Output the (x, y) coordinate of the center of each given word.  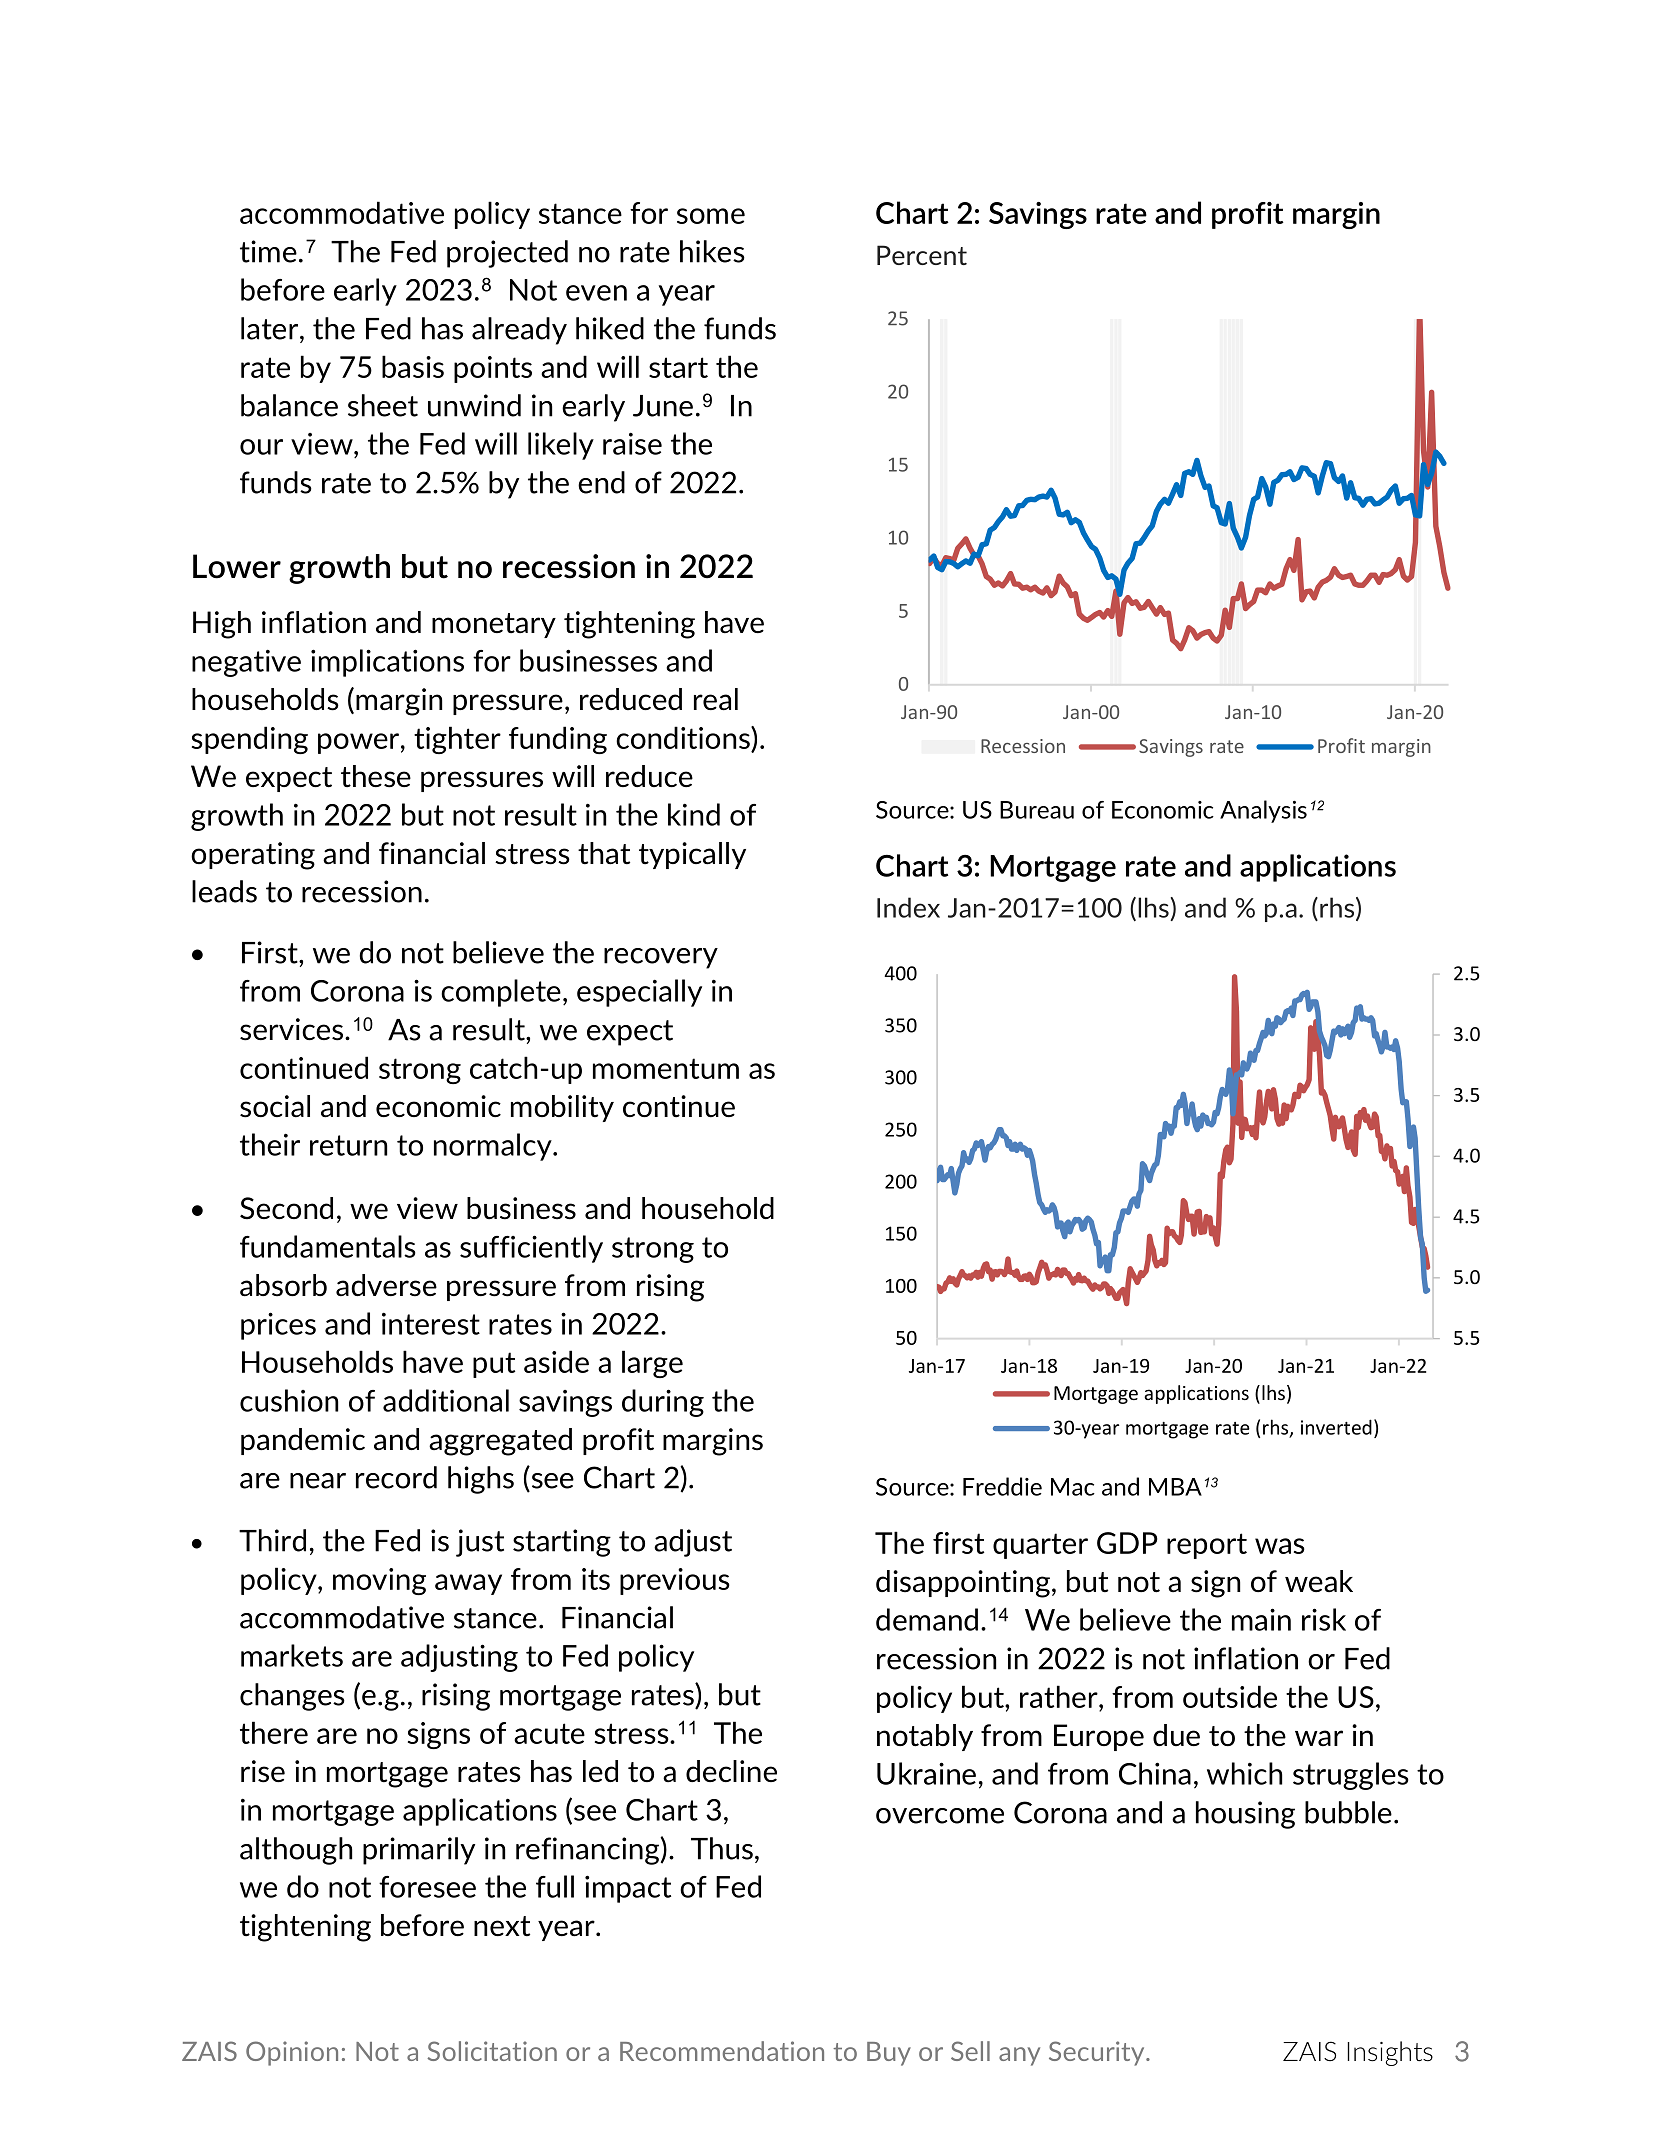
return (348, 1145)
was (1280, 1546)
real (716, 699)
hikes (712, 251)
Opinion (292, 2053)
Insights (1390, 2053)
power (358, 743)
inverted (1336, 1427)
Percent (922, 255)
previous (675, 1581)
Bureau (1037, 810)
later (271, 328)
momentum (666, 1068)
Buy (889, 2054)
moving (379, 1581)
